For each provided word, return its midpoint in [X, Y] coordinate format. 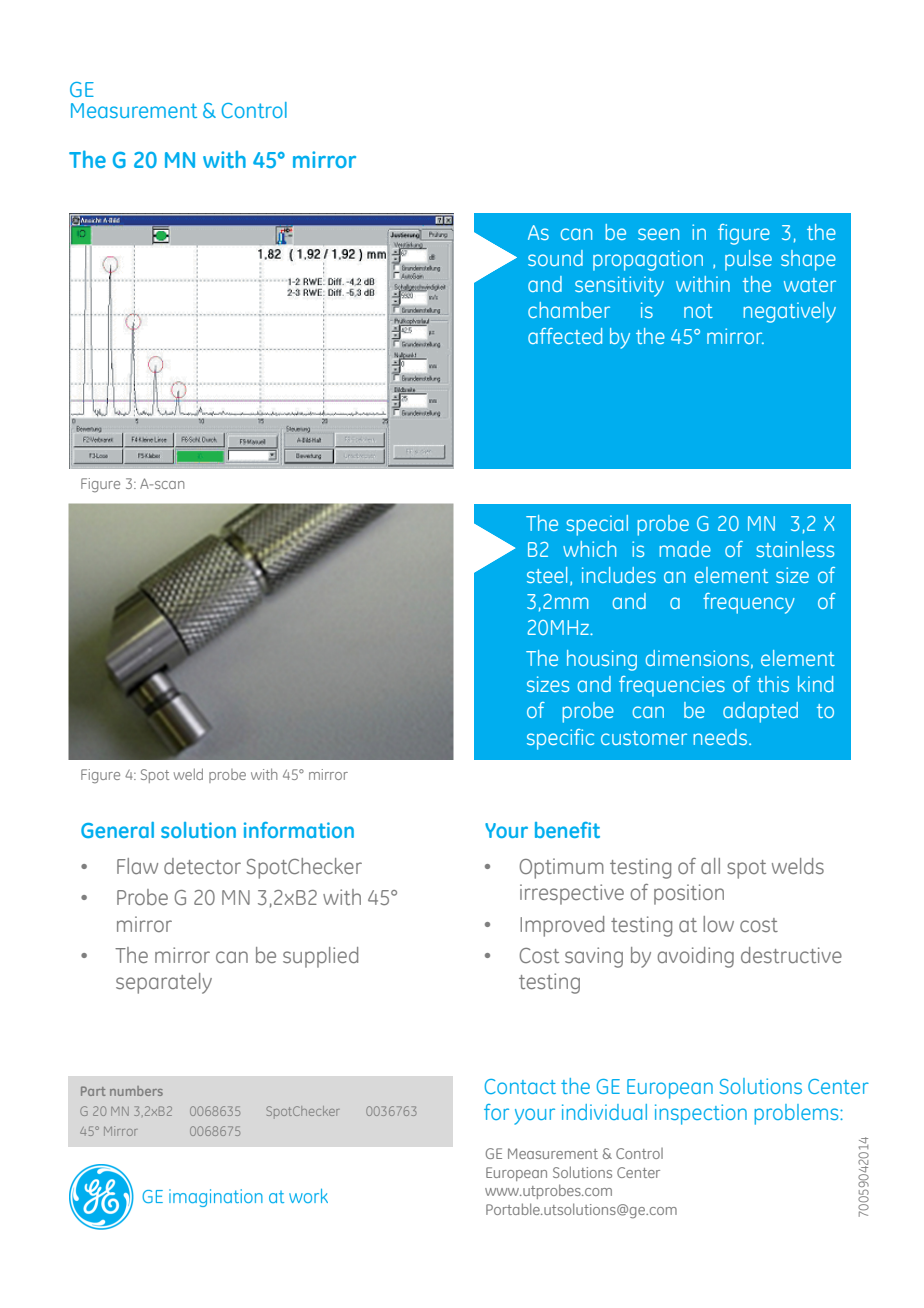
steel [547, 575]
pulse [748, 260]
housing [602, 660]
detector [202, 866]
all [710, 866]
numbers [136, 1091]
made [685, 549]
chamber [569, 310]
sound [555, 258]
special [597, 525]
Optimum [561, 868]
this [773, 684]
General [117, 830]
